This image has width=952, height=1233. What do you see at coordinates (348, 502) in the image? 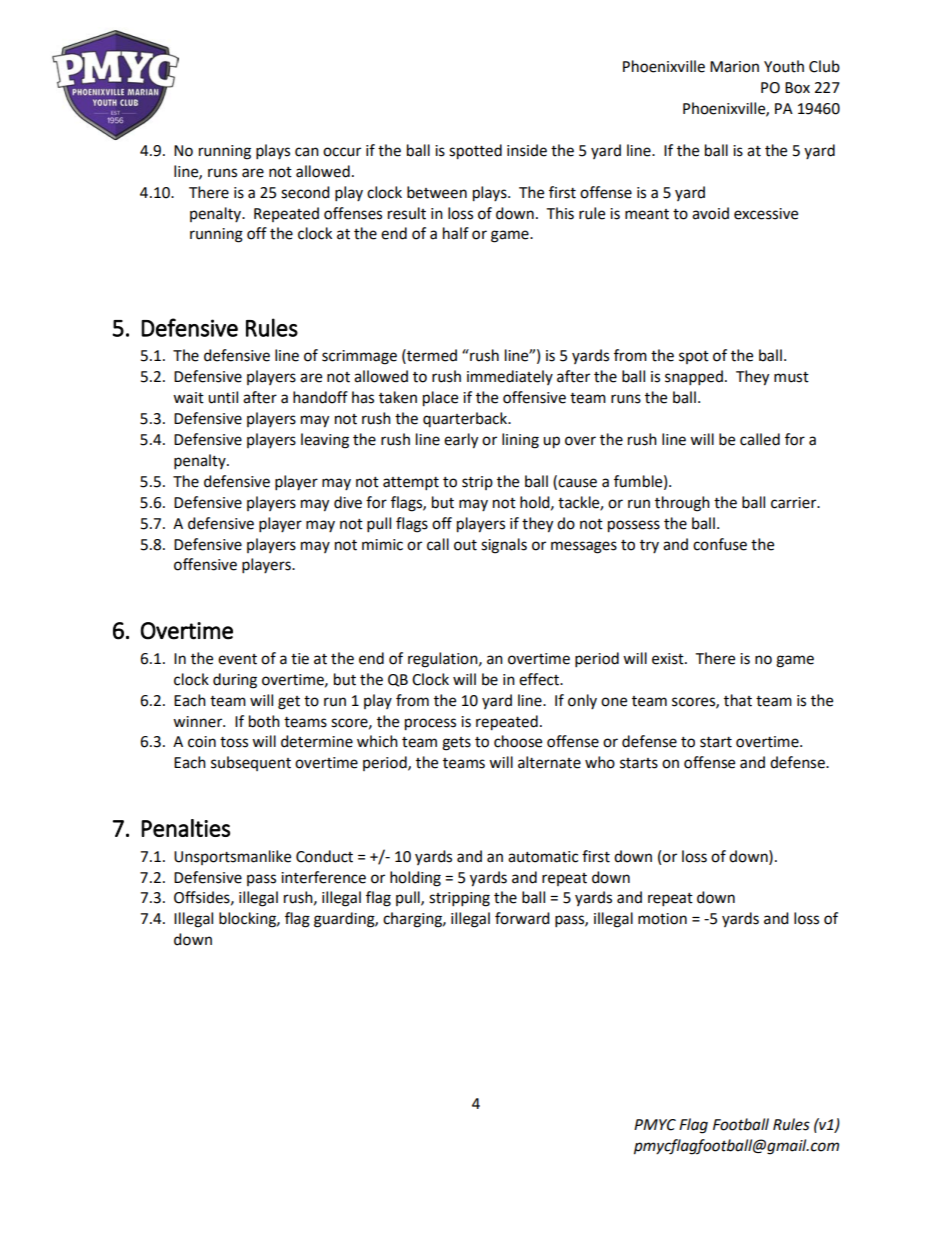
I see `dive` at bounding box center [348, 502].
